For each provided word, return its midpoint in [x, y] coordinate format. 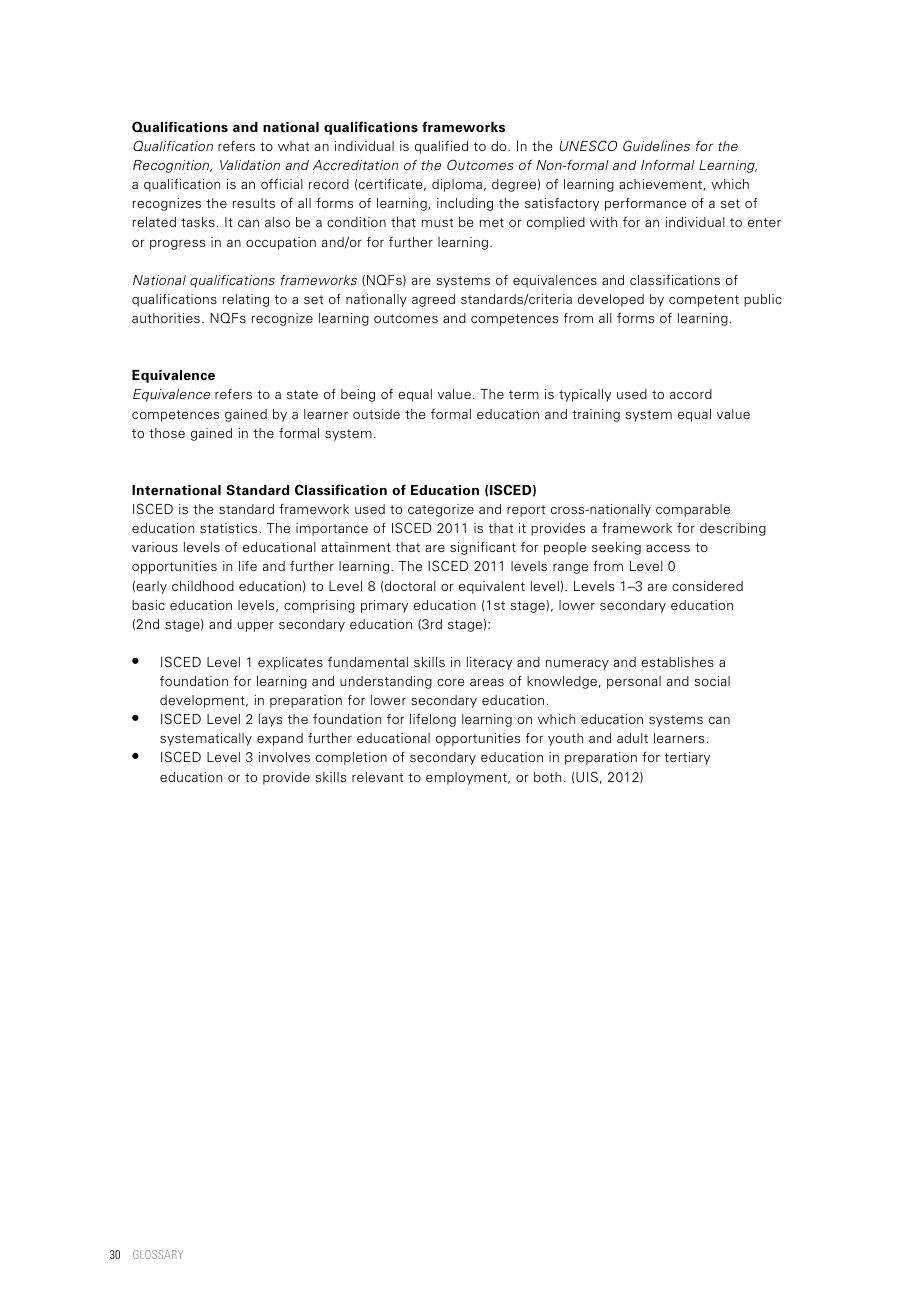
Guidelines [656, 145]
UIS [587, 776]
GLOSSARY [158, 1254]
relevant [377, 777]
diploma [457, 185]
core [450, 682]
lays [270, 720]
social [712, 681]
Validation [250, 165]
